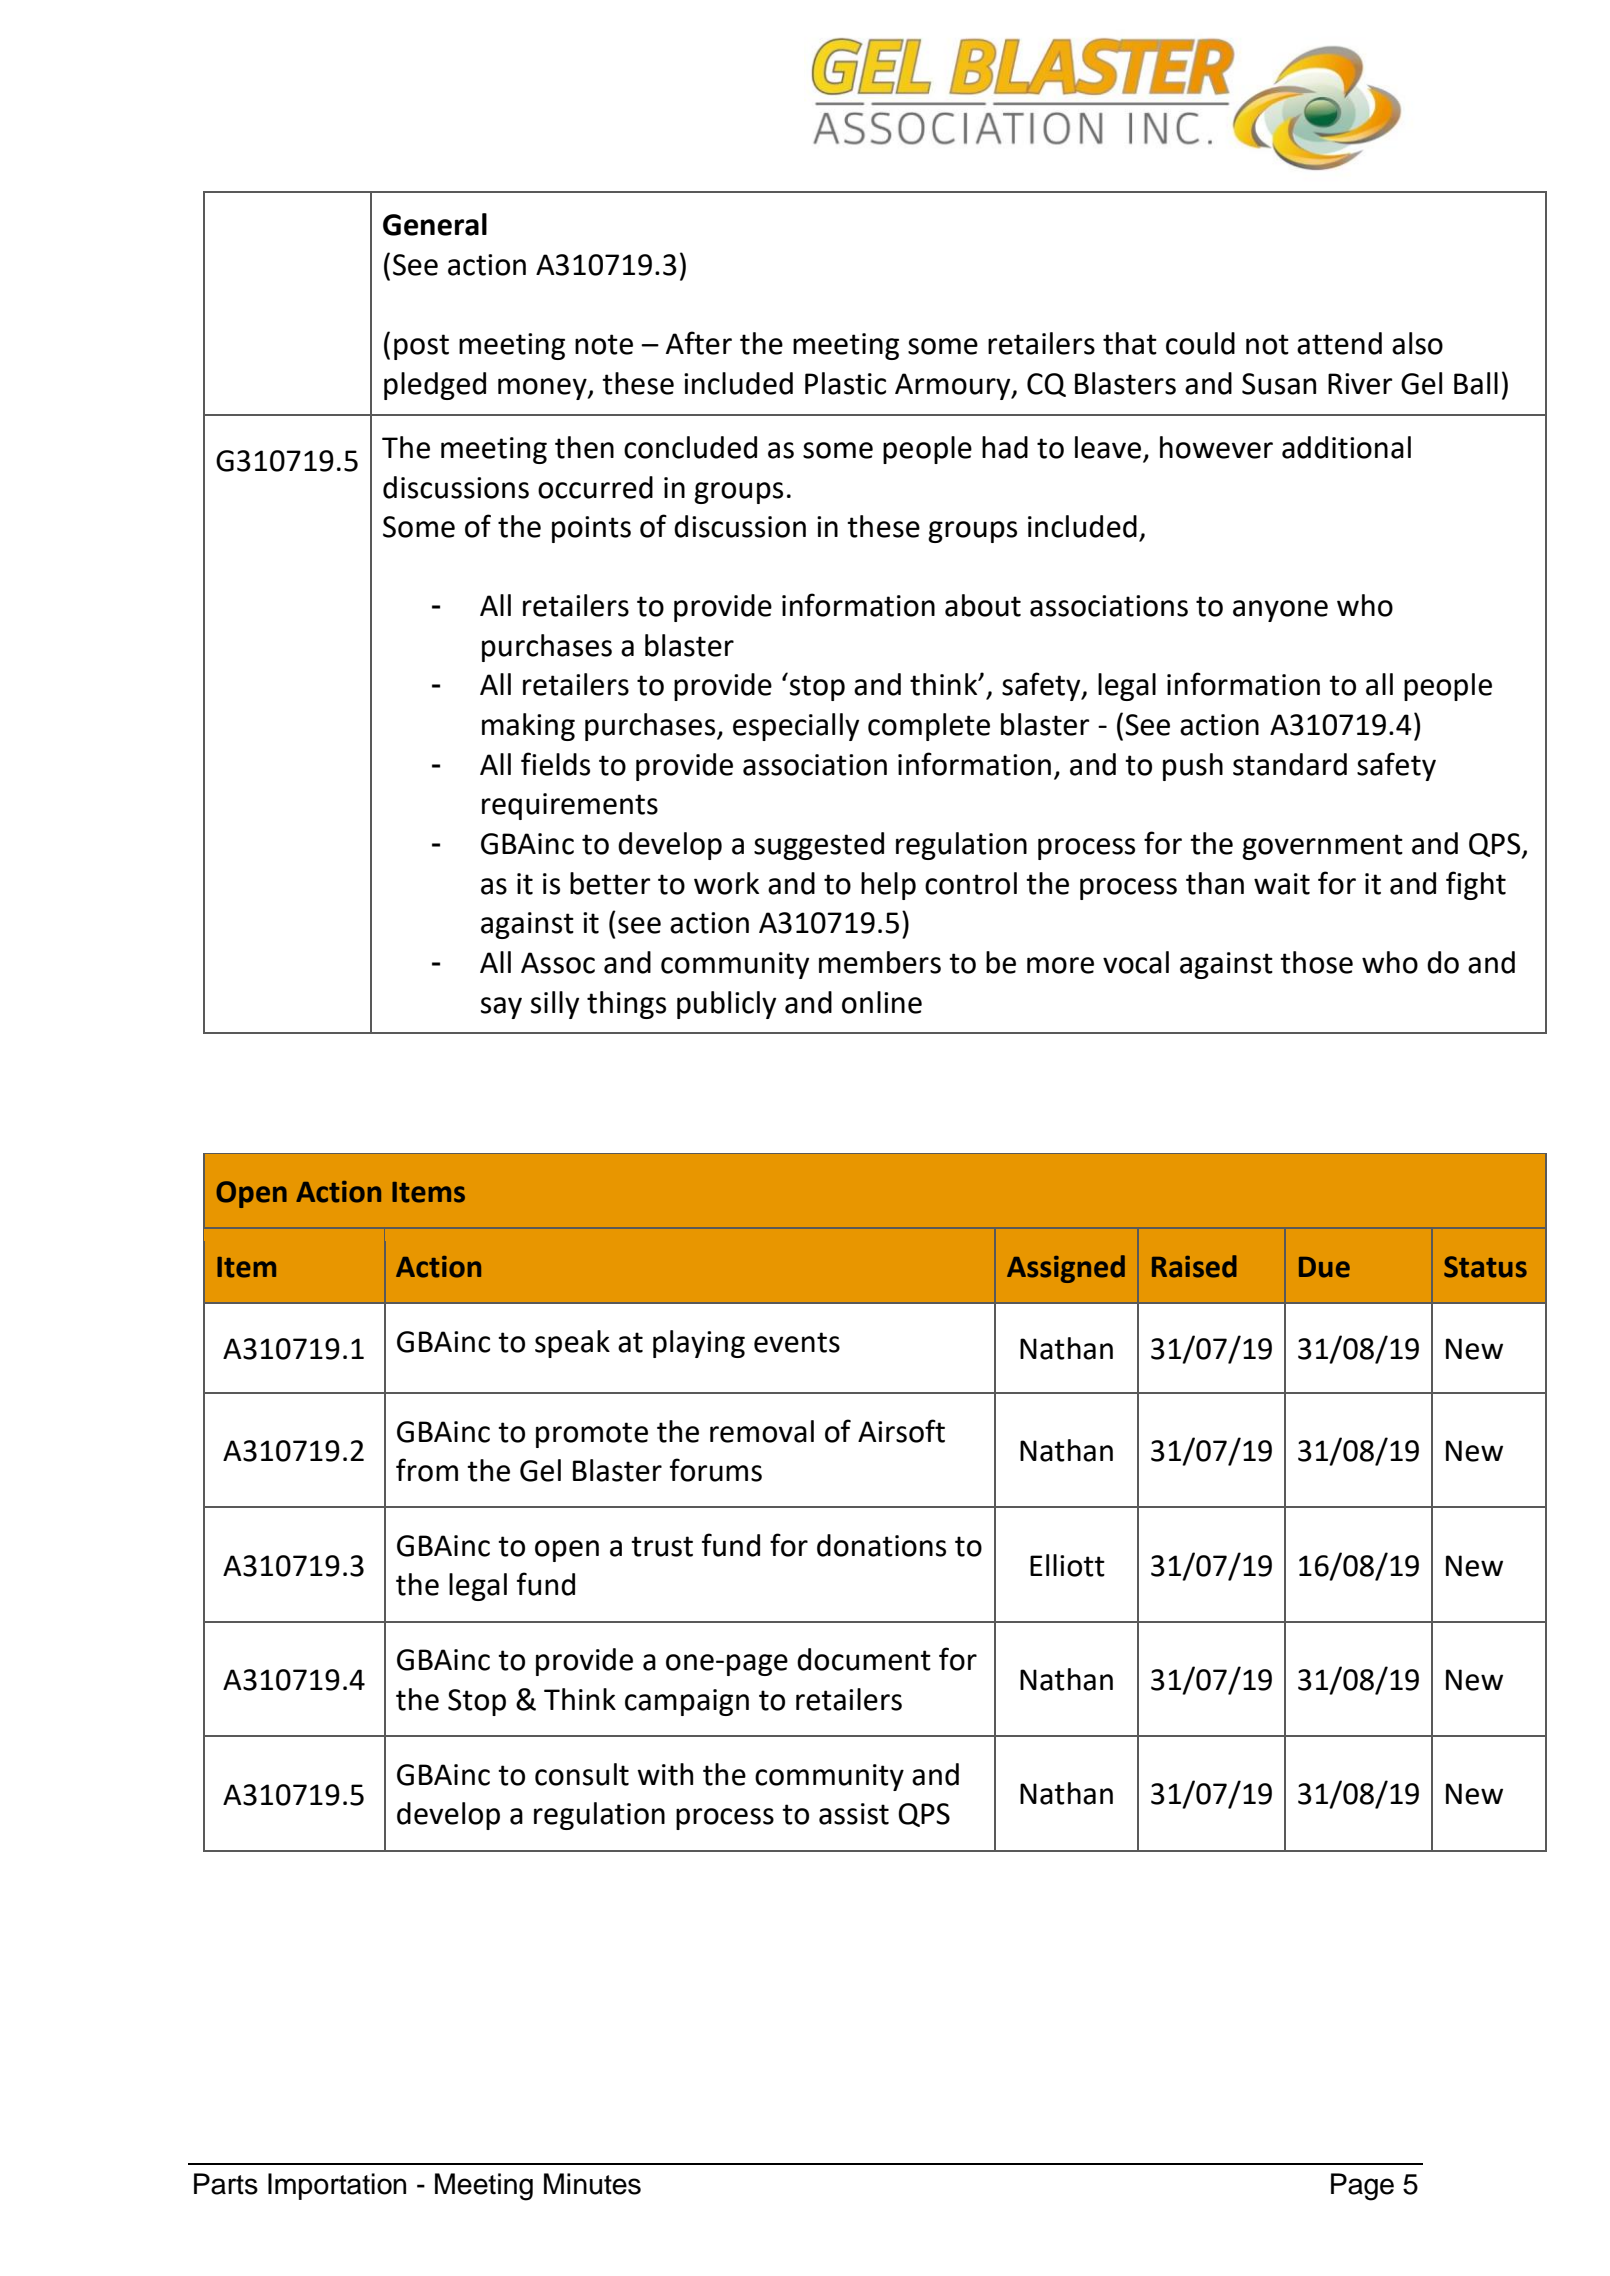  What do you see at coordinates (796, 727) in the screenshot?
I see `especially` at bounding box center [796, 727].
